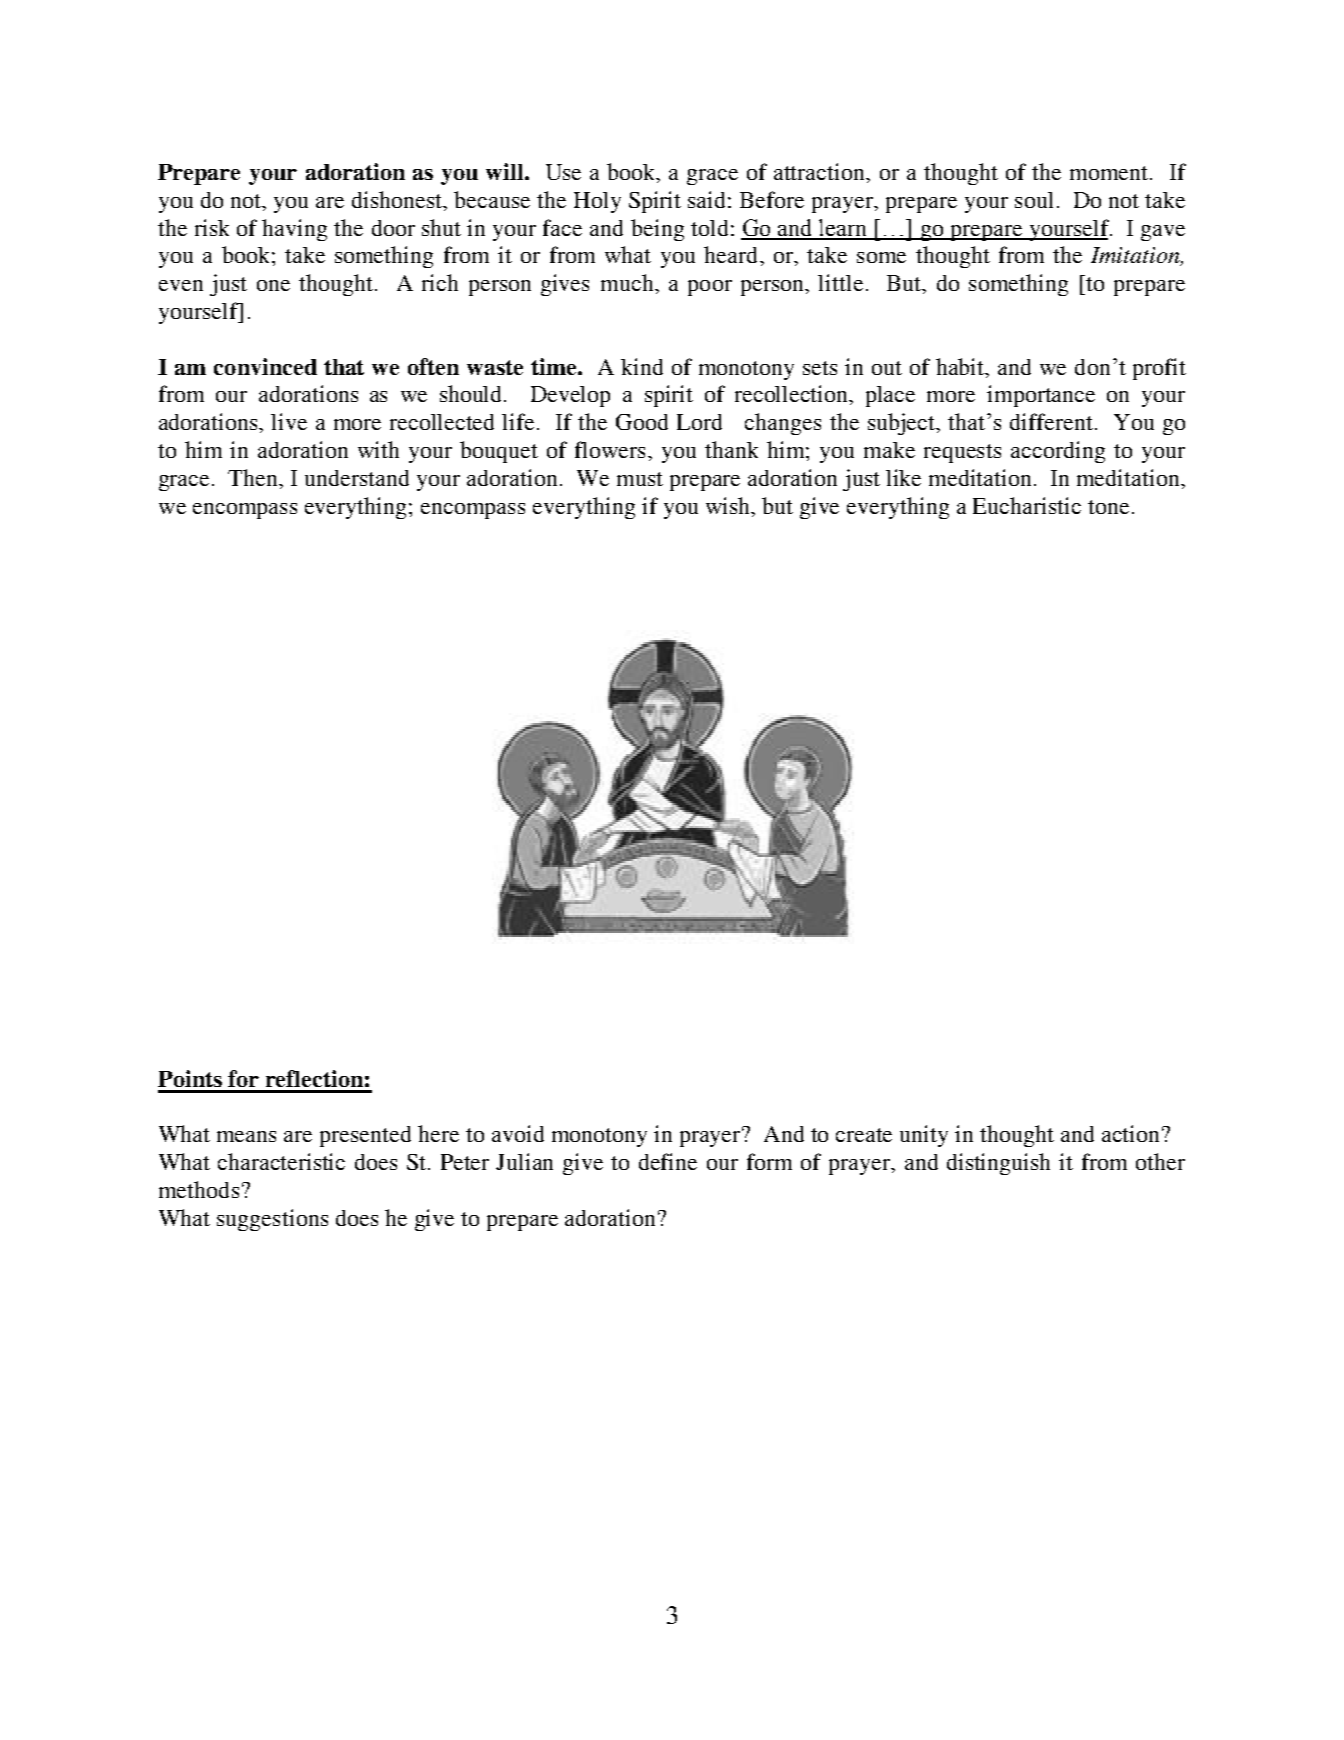 The height and width of the screenshot is (1740, 1344). I want to click on being, so click(657, 230).
